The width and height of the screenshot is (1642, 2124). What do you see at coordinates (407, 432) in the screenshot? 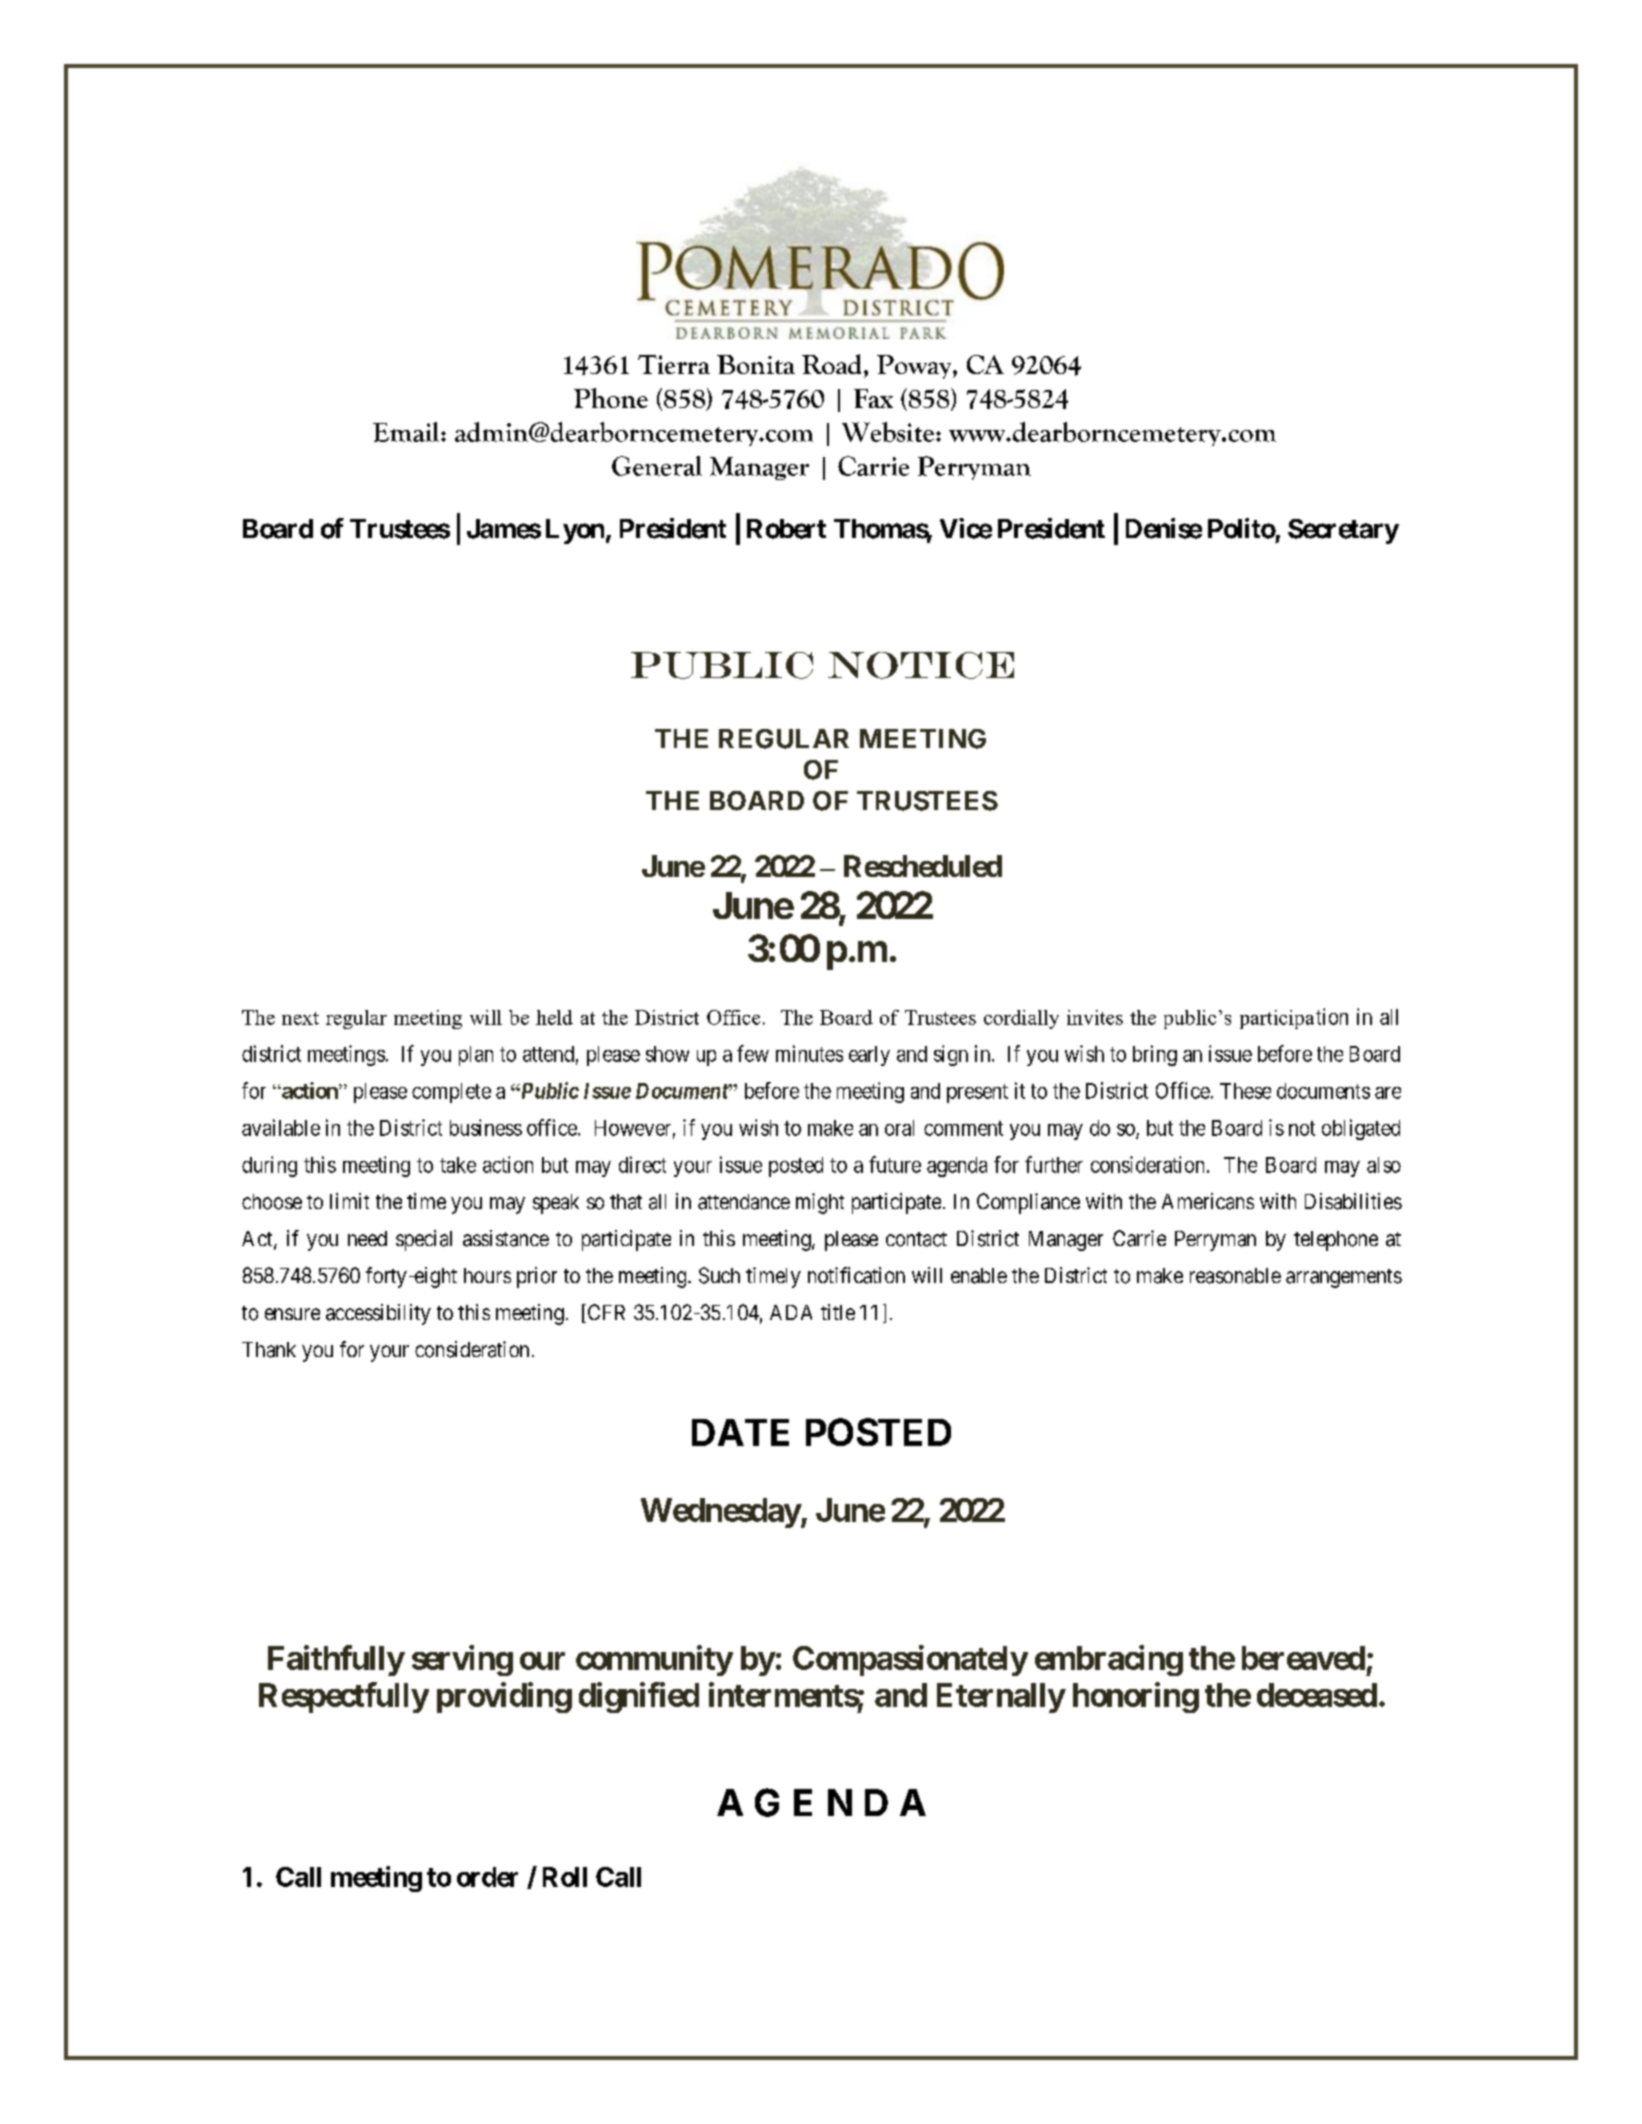
I see `Email` at bounding box center [407, 432].
